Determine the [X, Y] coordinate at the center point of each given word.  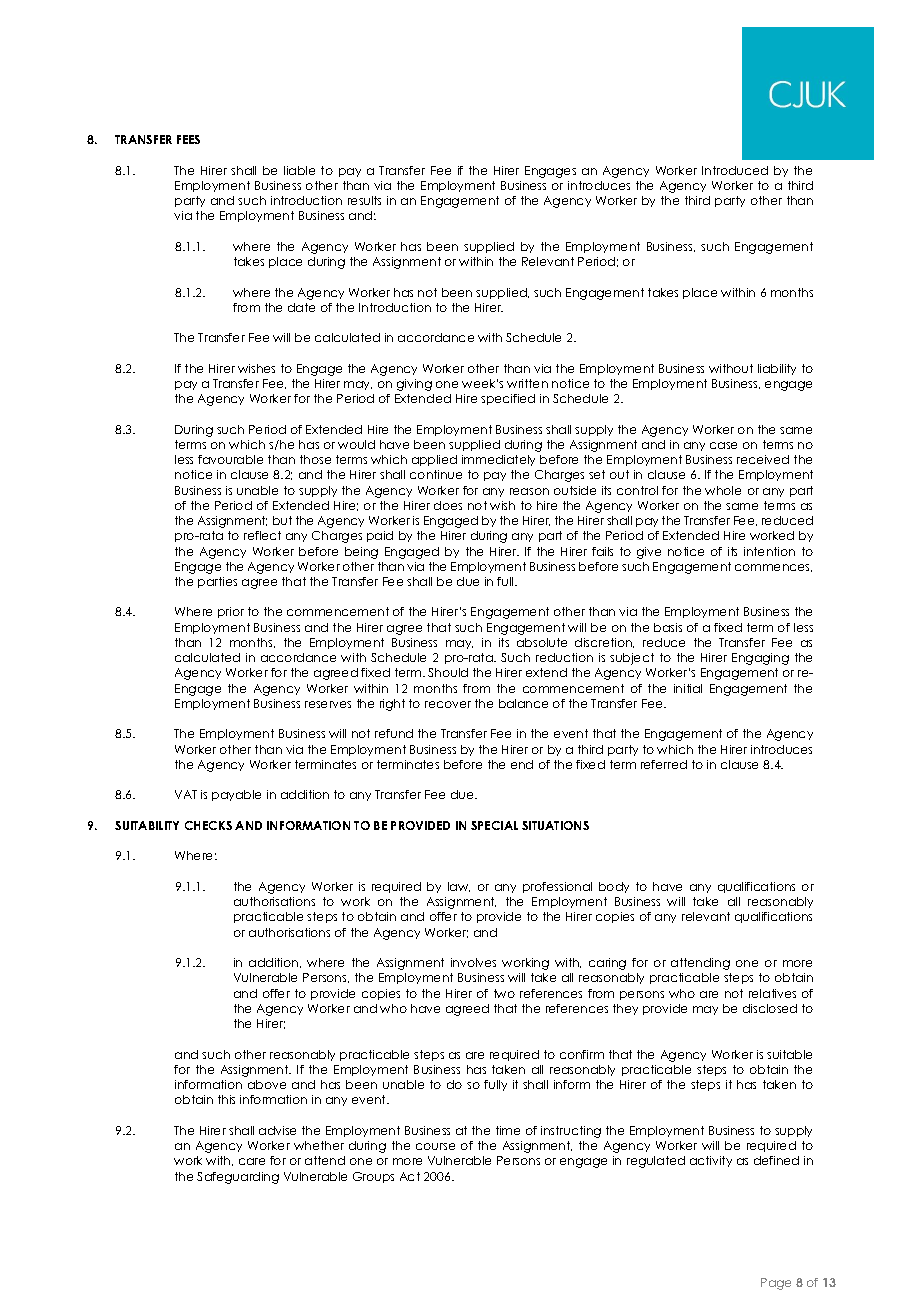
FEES [188, 139]
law [459, 887]
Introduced [735, 170]
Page [776, 1284]
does [448, 505]
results [364, 200]
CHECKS [208, 825]
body [614, 887]
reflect [262, 535]
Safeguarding [238, 1178]
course [435, 1146]
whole [723, 490]
